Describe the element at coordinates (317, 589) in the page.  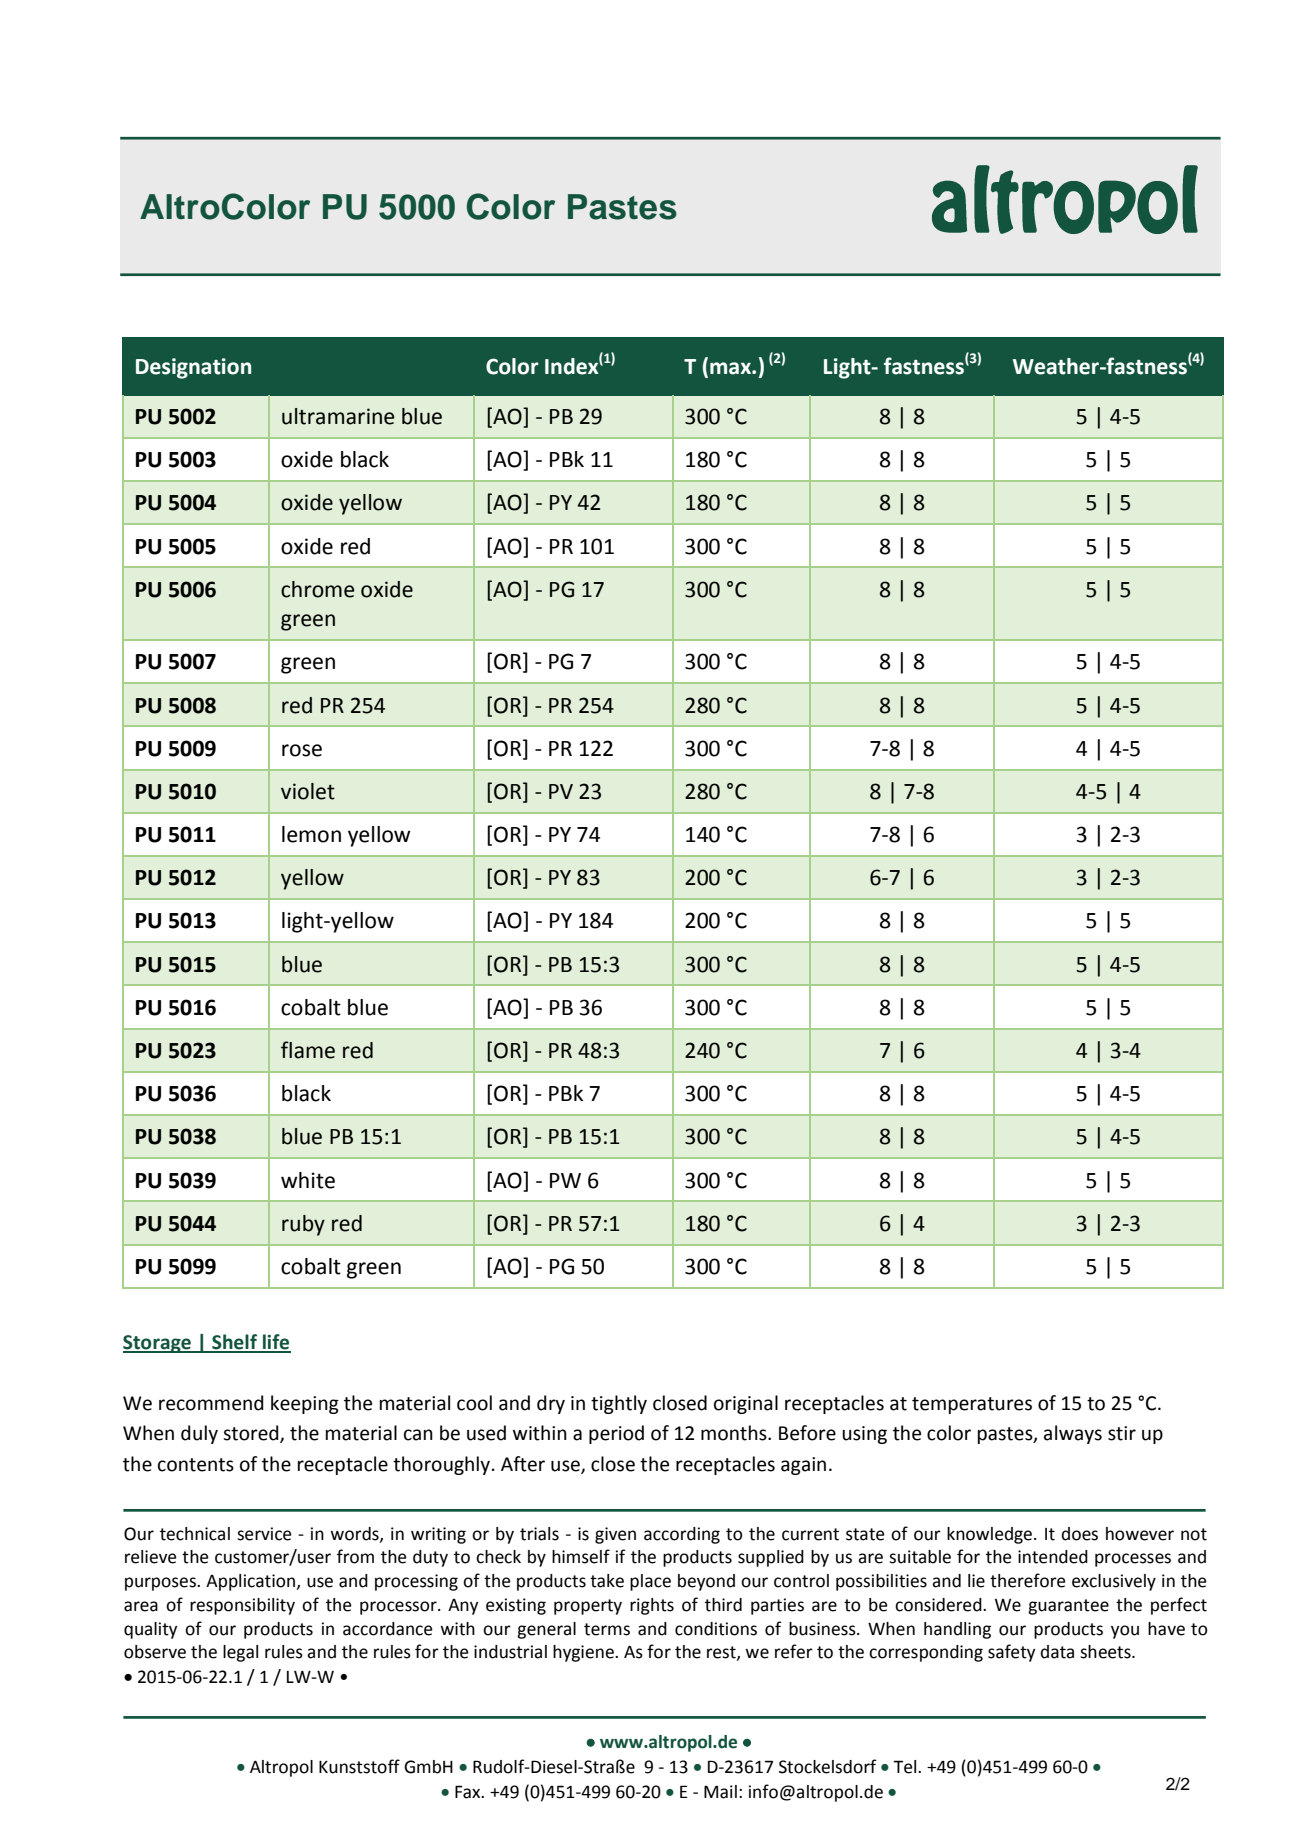
I see `chrome` at that location.
